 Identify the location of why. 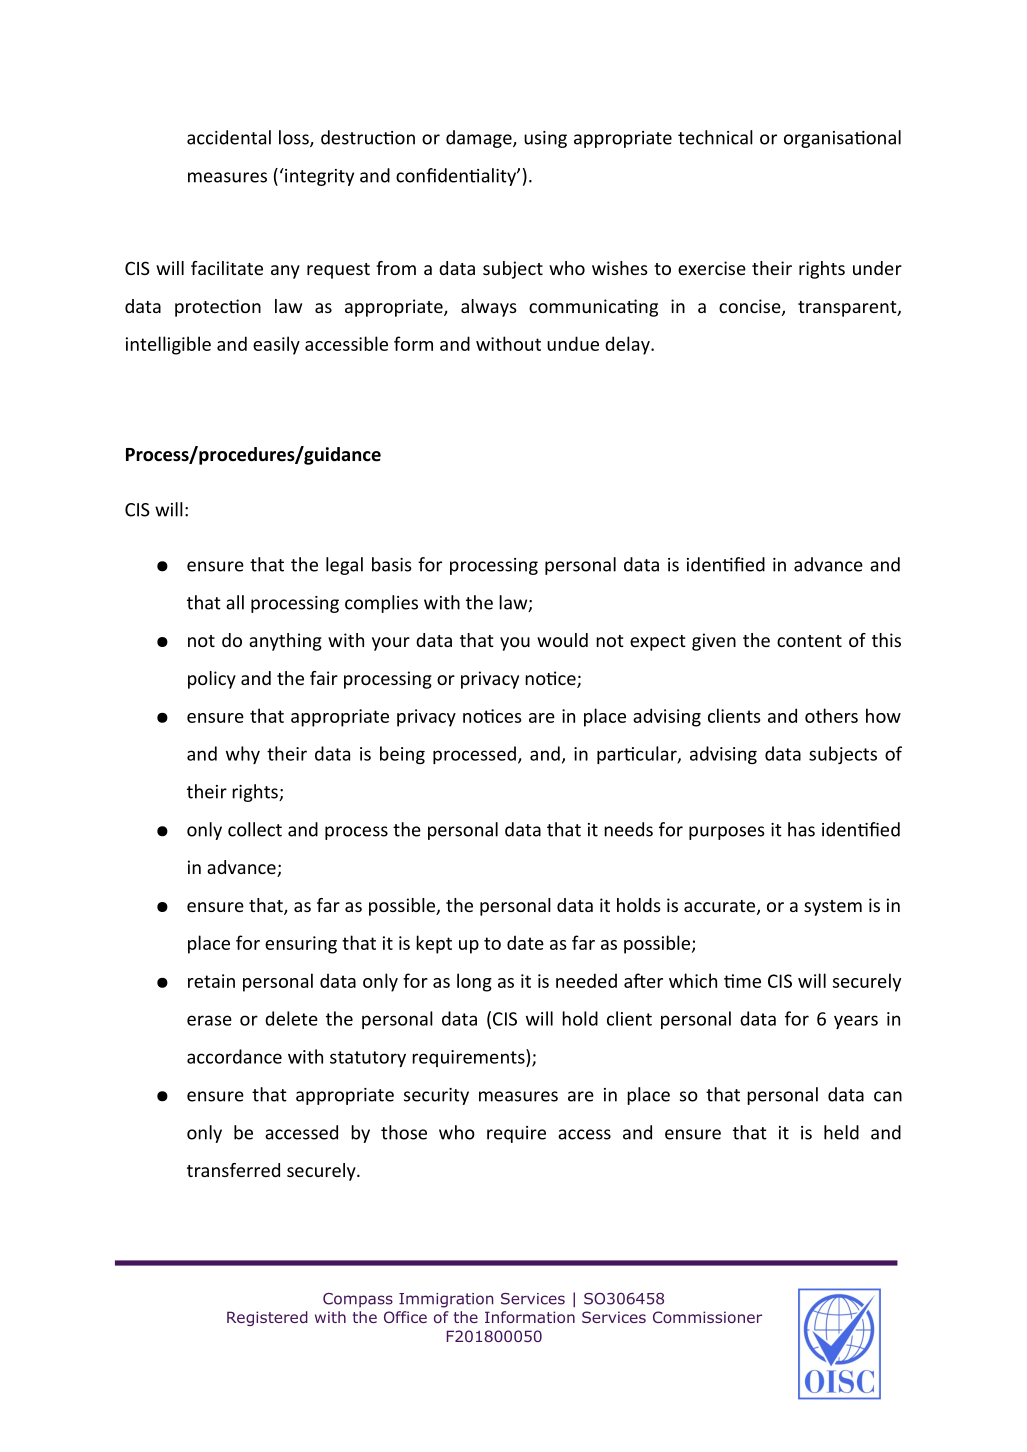
(243, 755).
